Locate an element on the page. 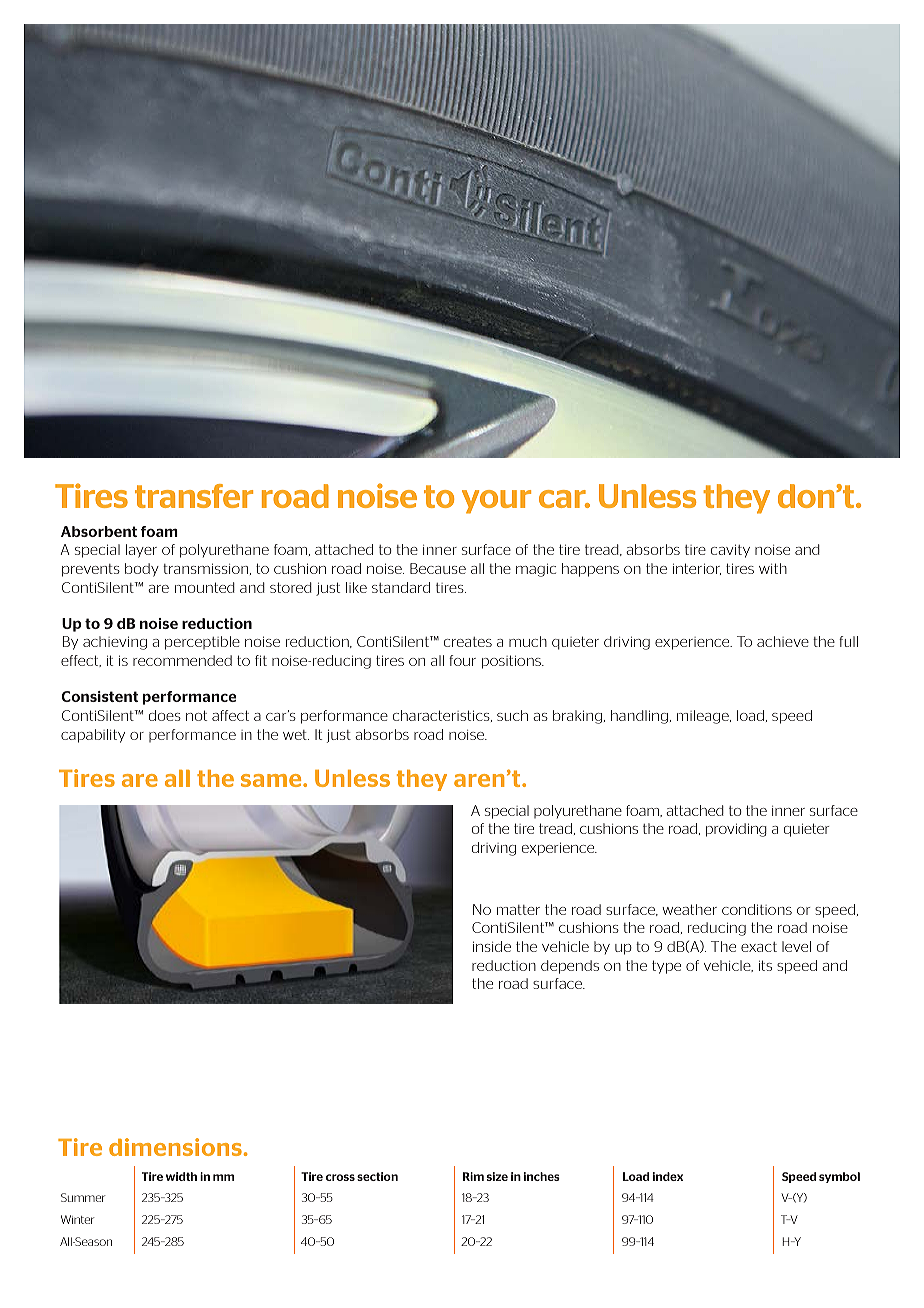  providing is located at coordinates (736, 830).
